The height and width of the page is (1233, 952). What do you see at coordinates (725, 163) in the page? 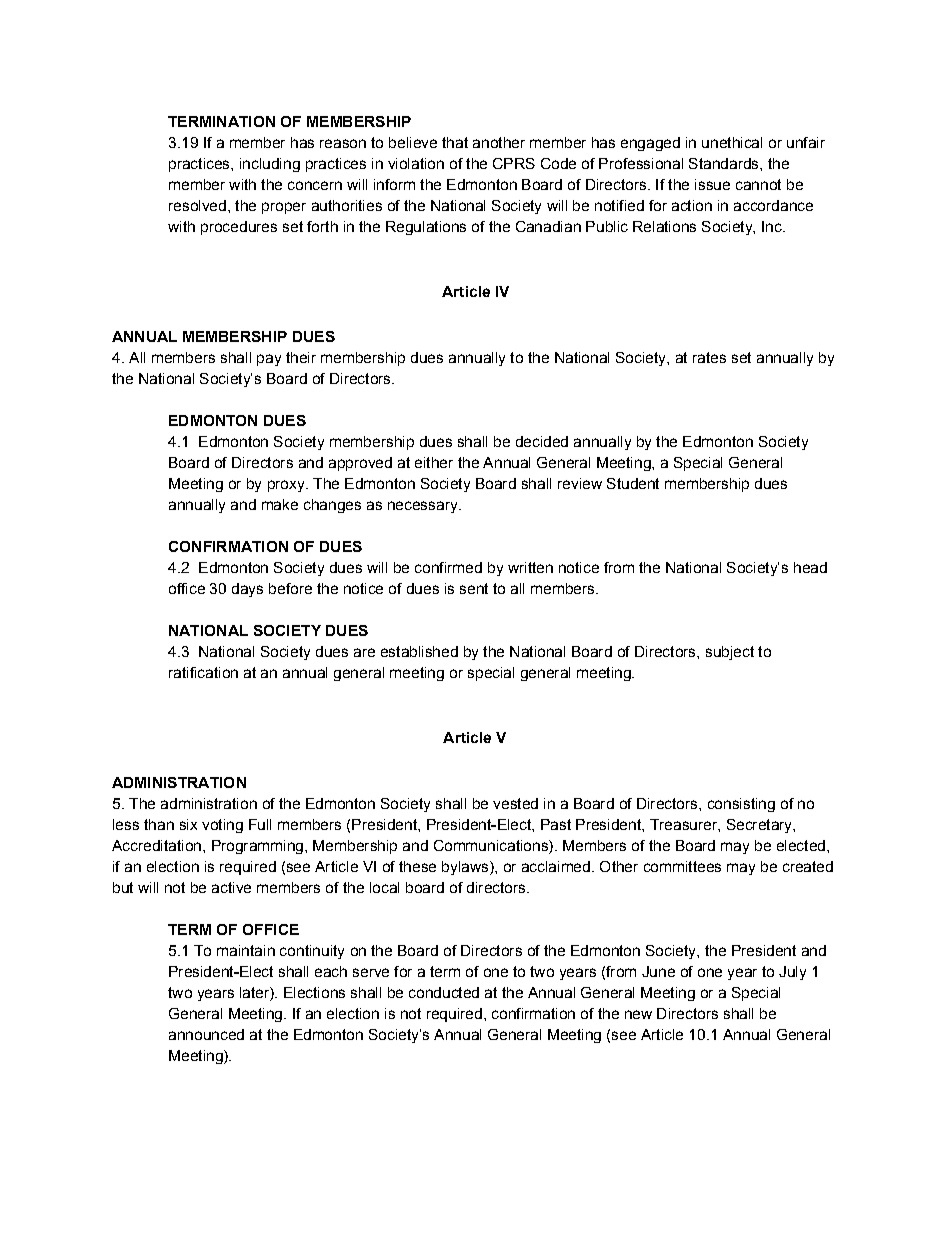
I see `Standards` at bounding box center [725, 163].
